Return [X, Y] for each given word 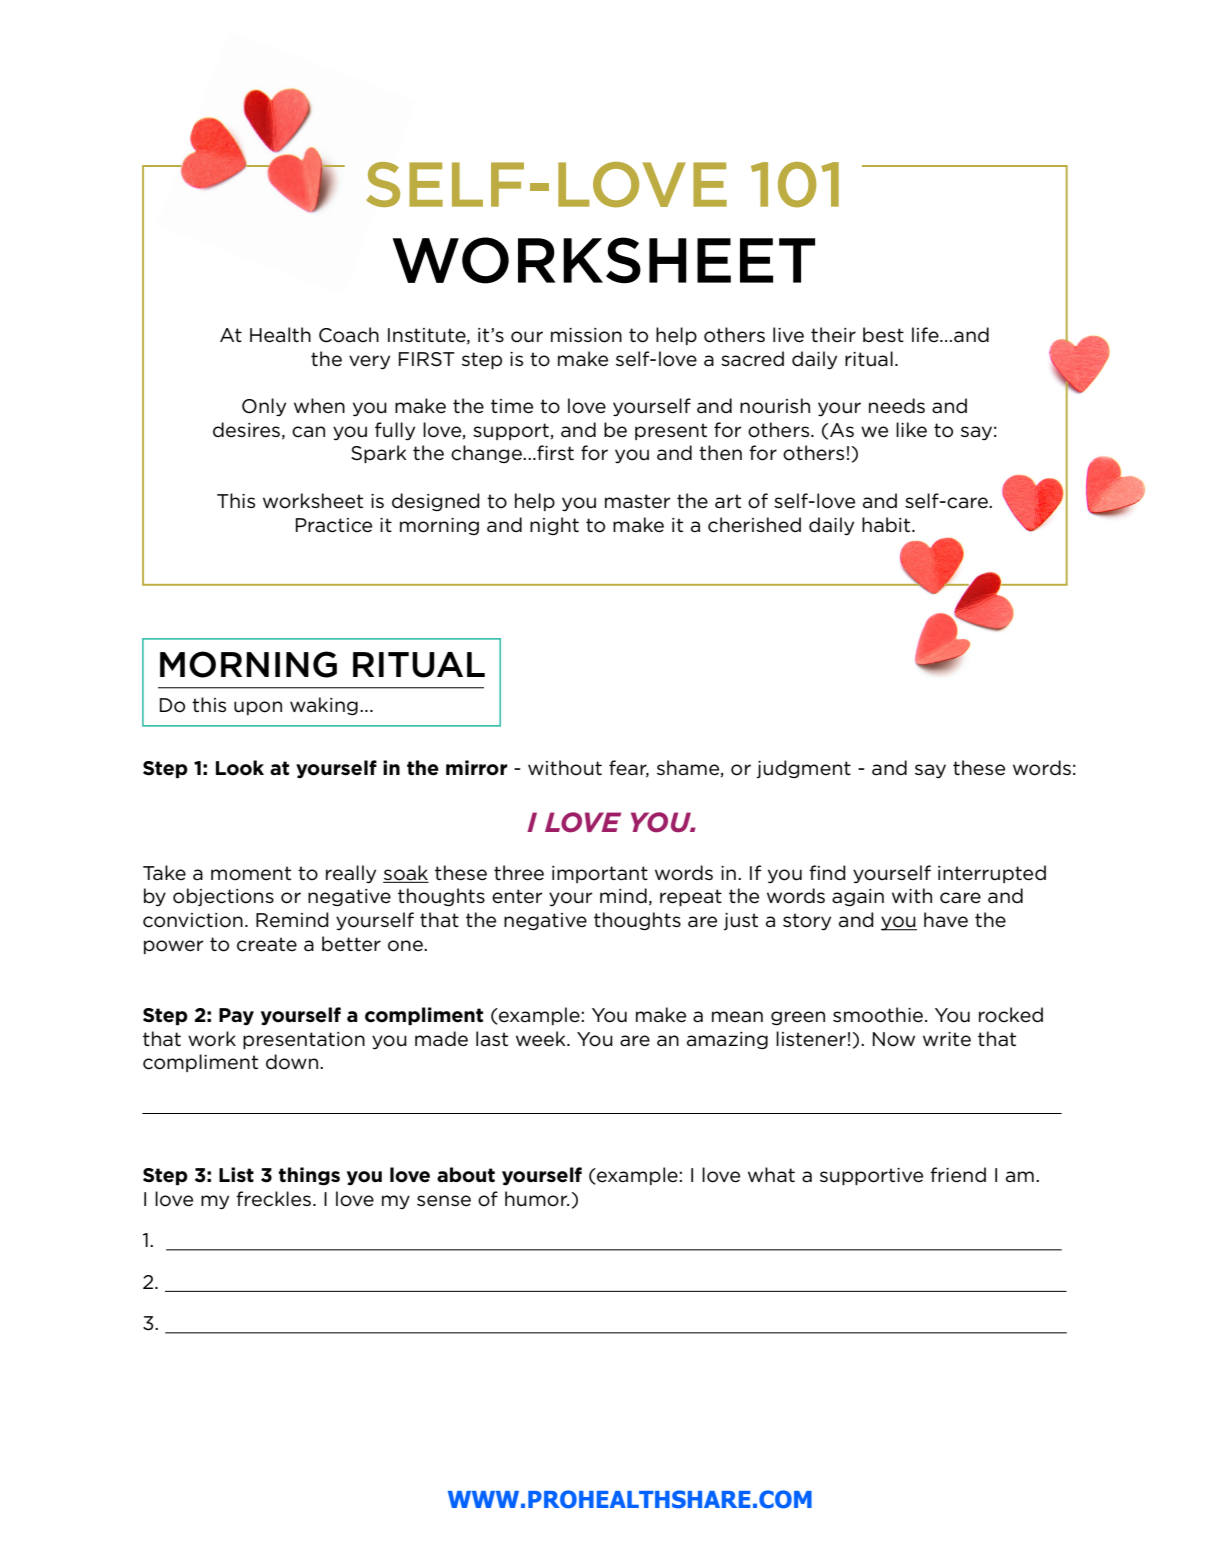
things [309, 1176]
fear [629, 769]
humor [537, 1199]
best [883, 335]
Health [280, 335]
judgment [803, 769]
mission [586, 335]
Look [240, 768]
